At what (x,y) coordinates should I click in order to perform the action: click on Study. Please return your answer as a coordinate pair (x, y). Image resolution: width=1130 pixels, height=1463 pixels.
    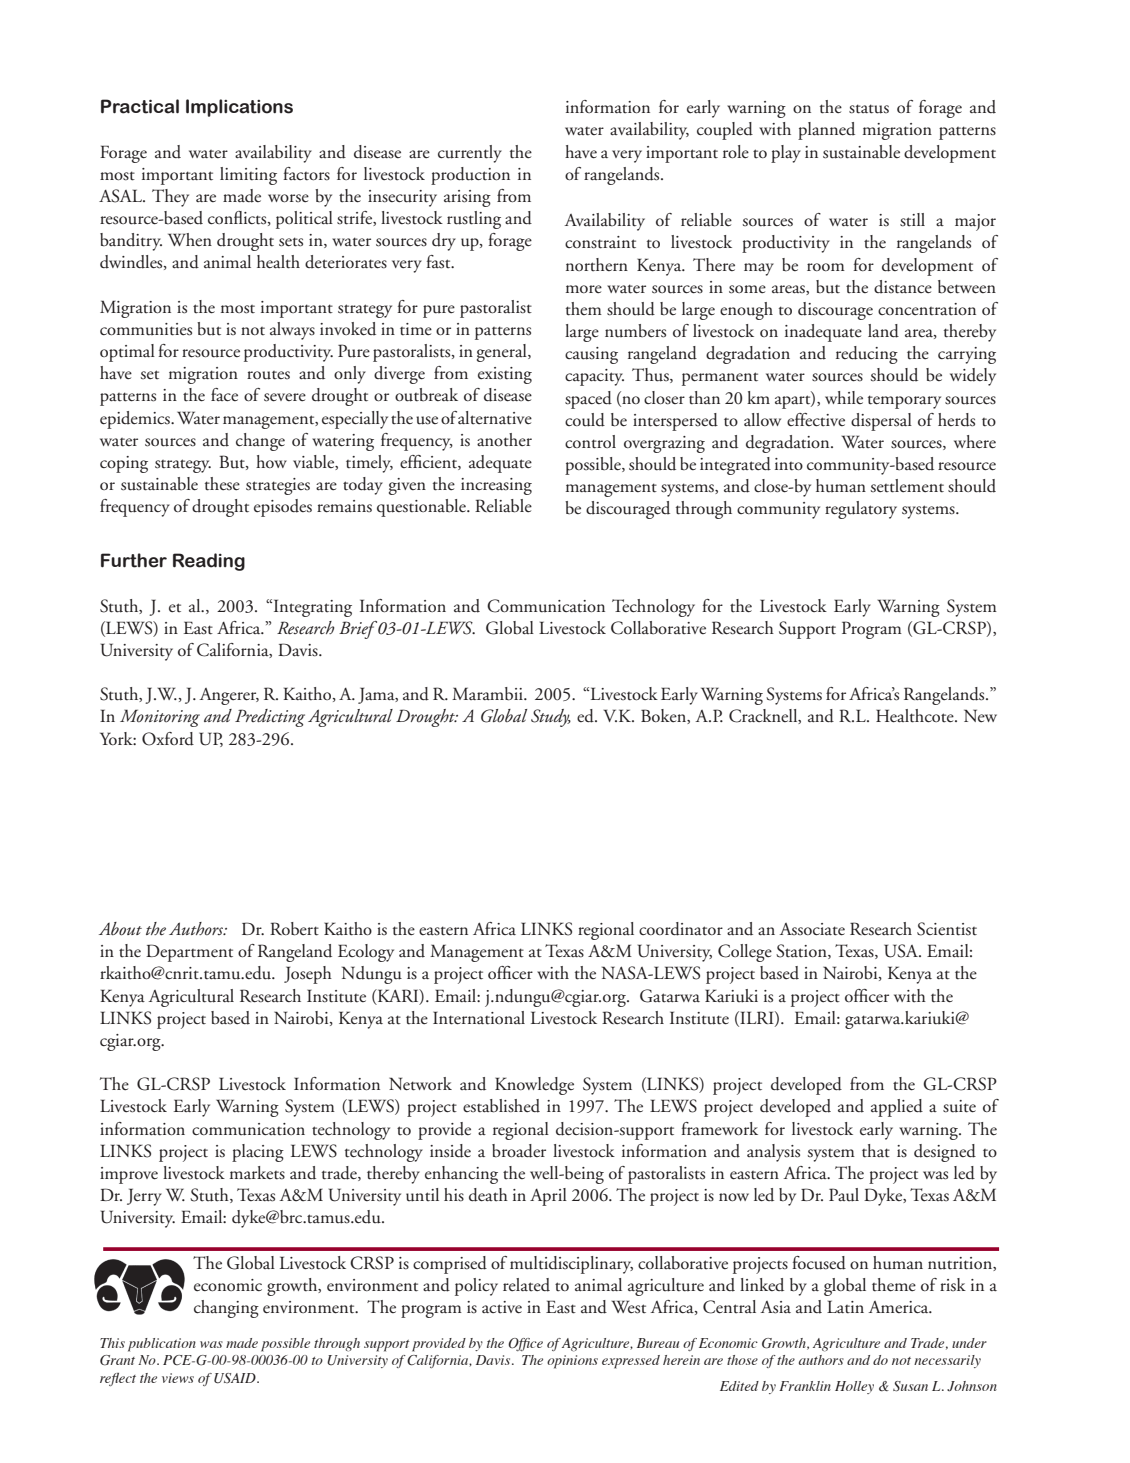
    Looking at the image, I should click on (551, 718).
